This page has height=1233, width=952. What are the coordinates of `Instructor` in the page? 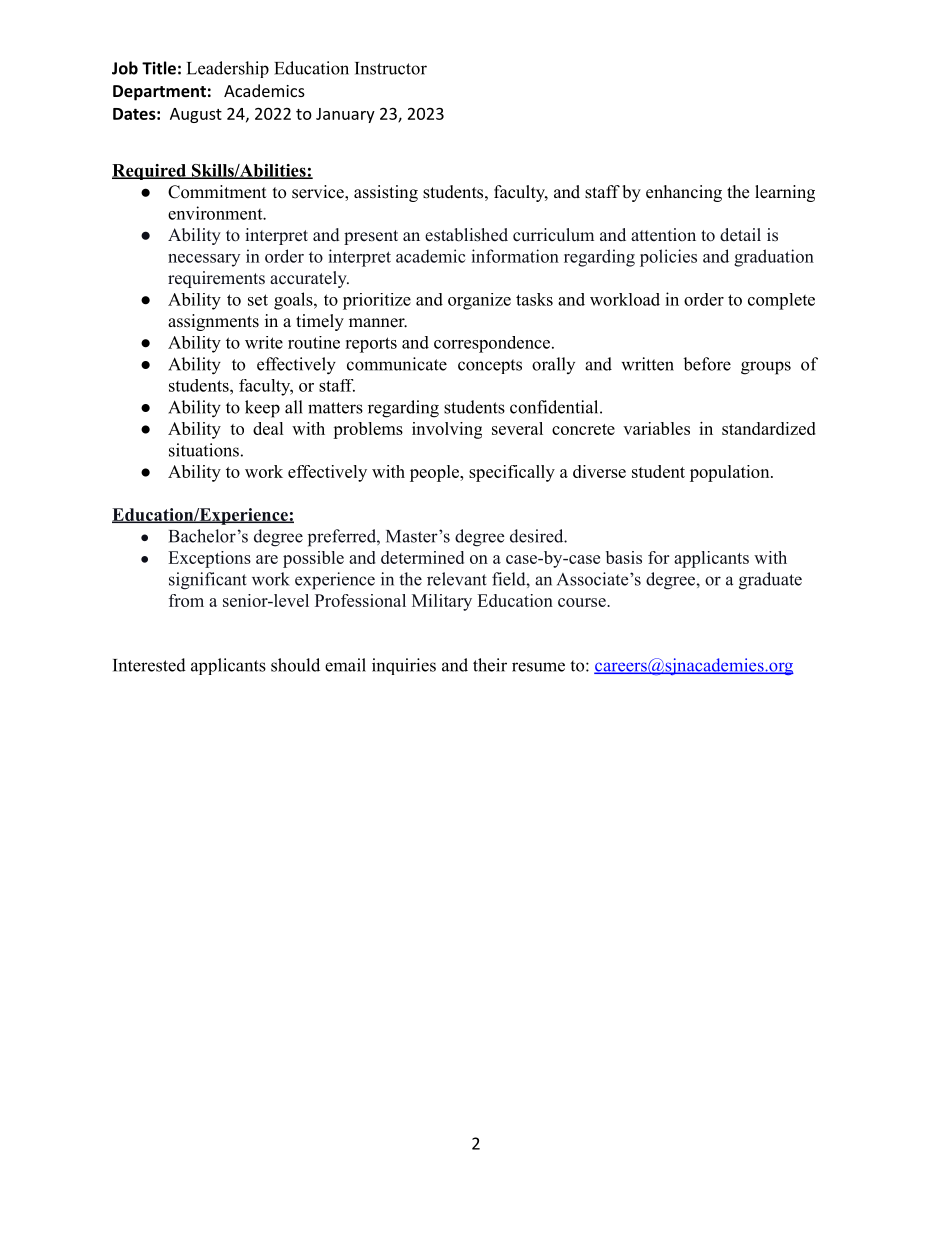 It's located at (391, 68).
